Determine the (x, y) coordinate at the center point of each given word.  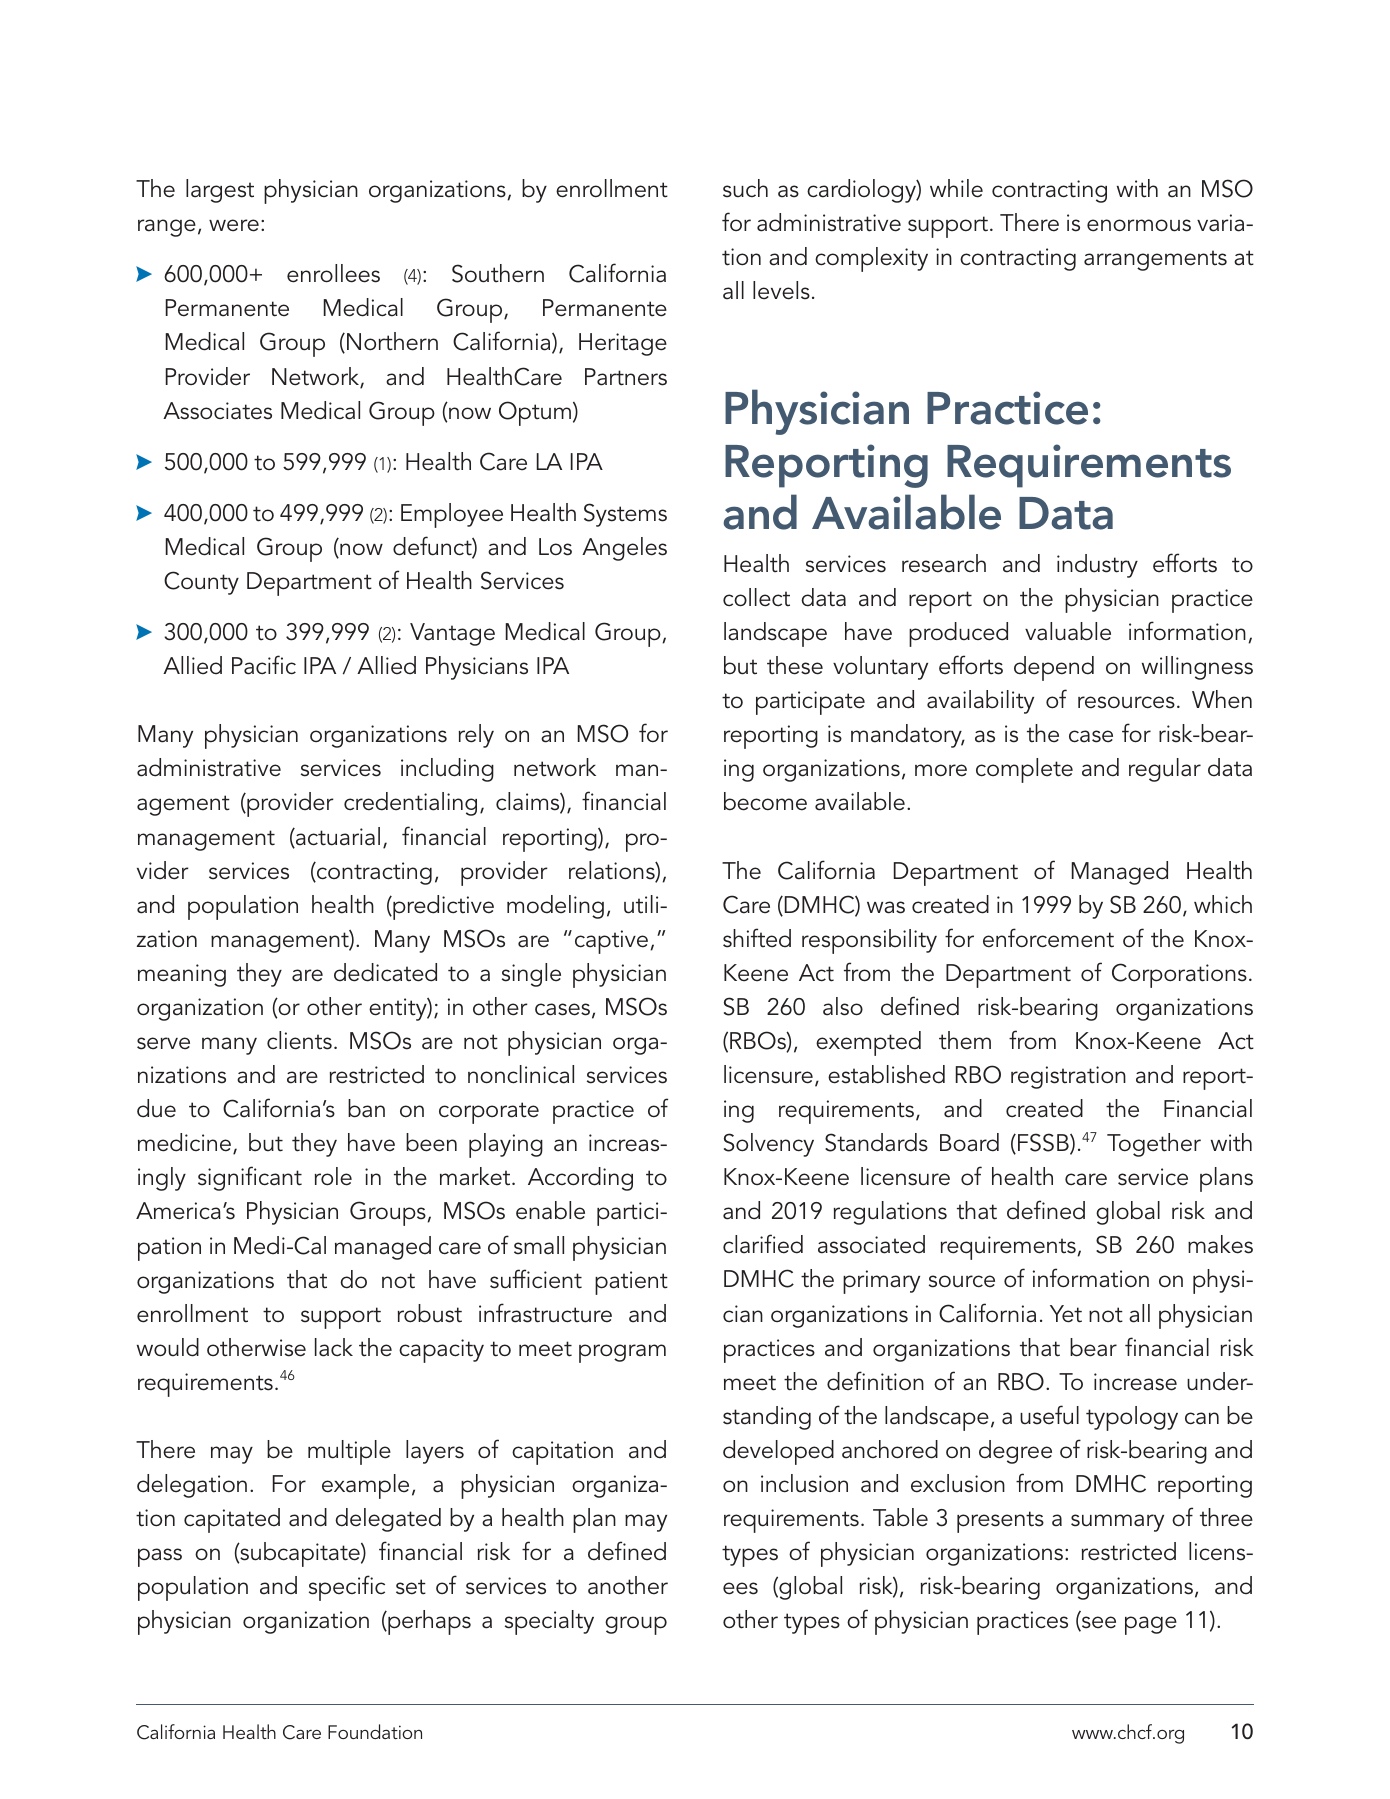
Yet (1066, 1314)
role (333, 1176)
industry (1097, 566)
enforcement (1048, 938)
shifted (757, 938)
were (234, 225)
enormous (1139, 225)
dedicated (385, 972)
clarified (763, 1244)
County (201, 583)
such (745, 188)
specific (347, 1588)
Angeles (624, 549)
